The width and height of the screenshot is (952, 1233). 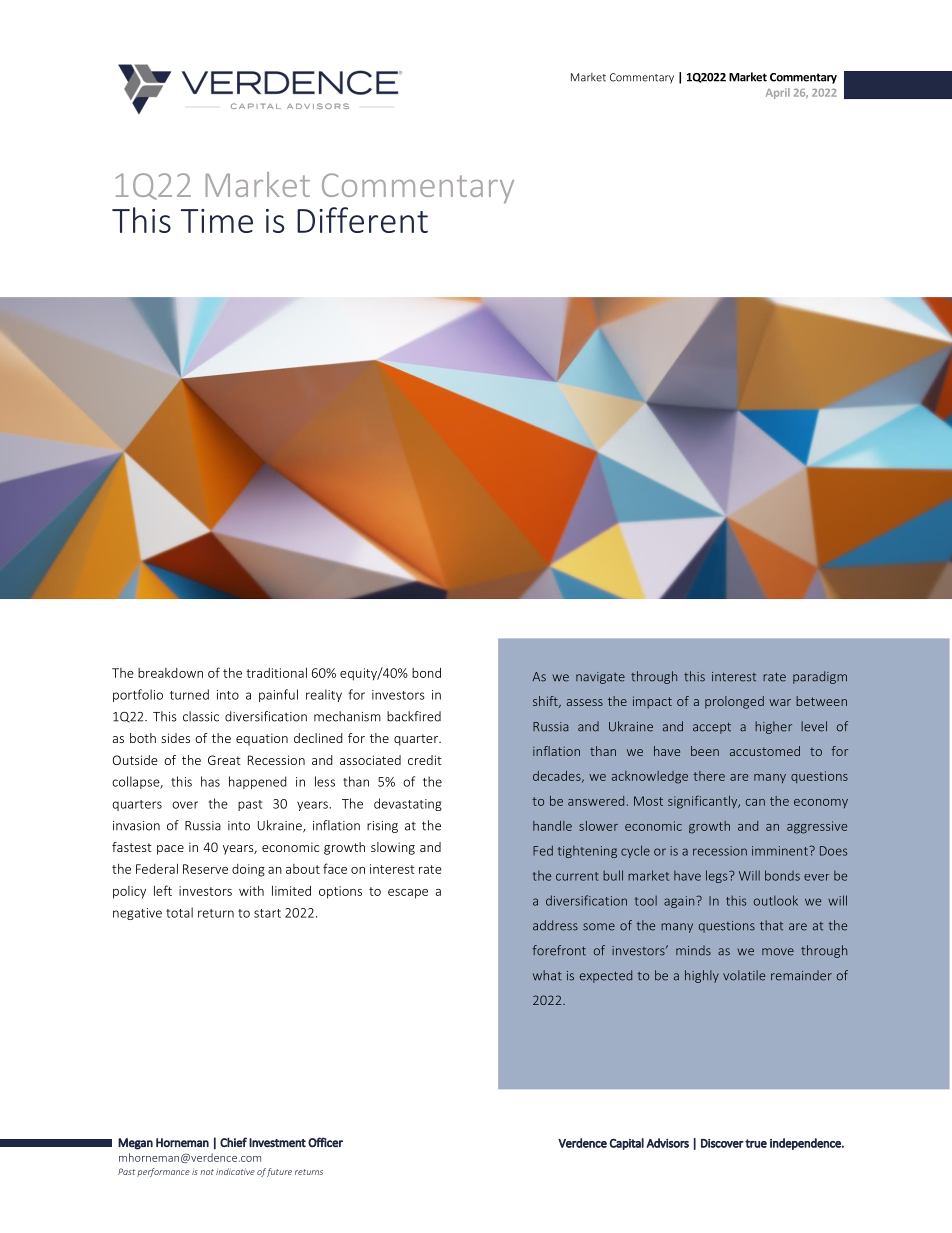 I want to click on assess, so click(x=585, y=702).
